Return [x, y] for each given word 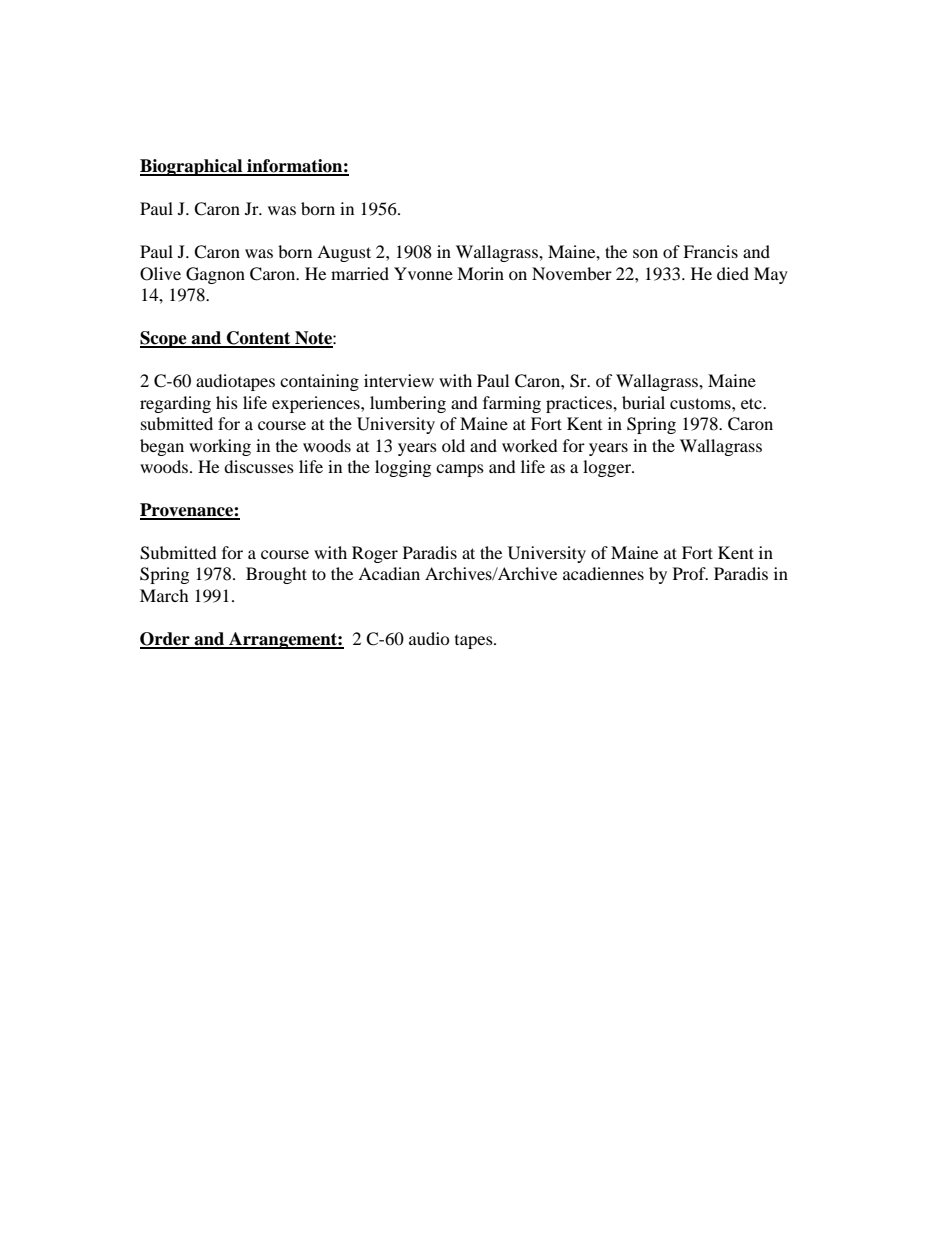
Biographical [192, 167]
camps [460, 470]
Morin [480, 273]
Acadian [389, 573]
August [344, 253]
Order [166, 640]
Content [259, 339]
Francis [710, 251]
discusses [259, 466]
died [733, 273]
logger [608, 468]
